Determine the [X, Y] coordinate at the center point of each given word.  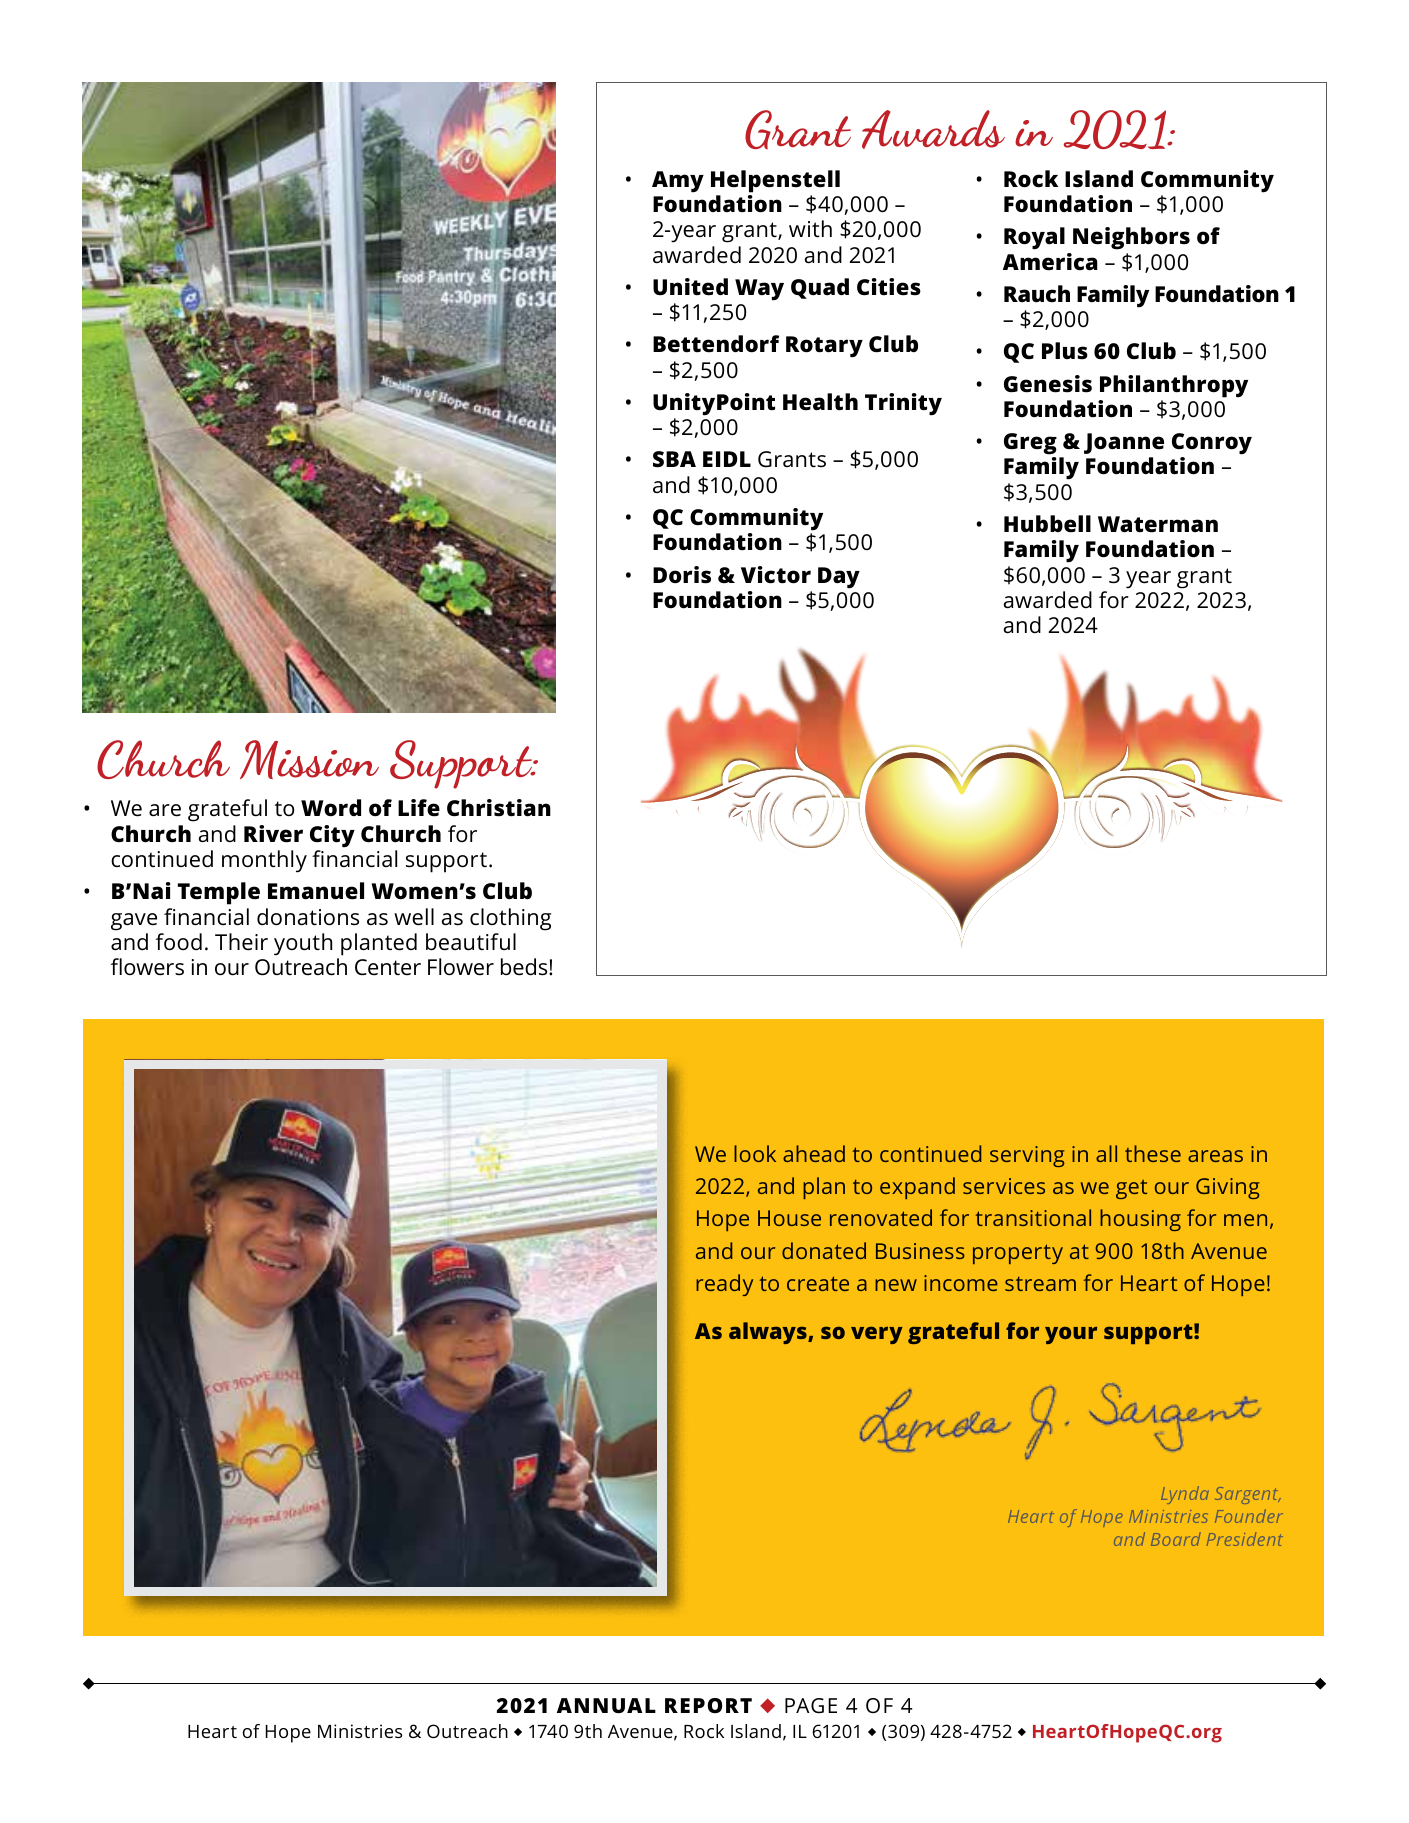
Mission [309, 759]
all [1106, 1153]
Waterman [1158, 524]
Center [388, 967]
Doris [682, 575]
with [810, 228]
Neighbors [1131, 238]
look [755, 1153]
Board [1176, 1539]
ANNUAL [606, 1705]
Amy [678, 182]
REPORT [708, 1705]
